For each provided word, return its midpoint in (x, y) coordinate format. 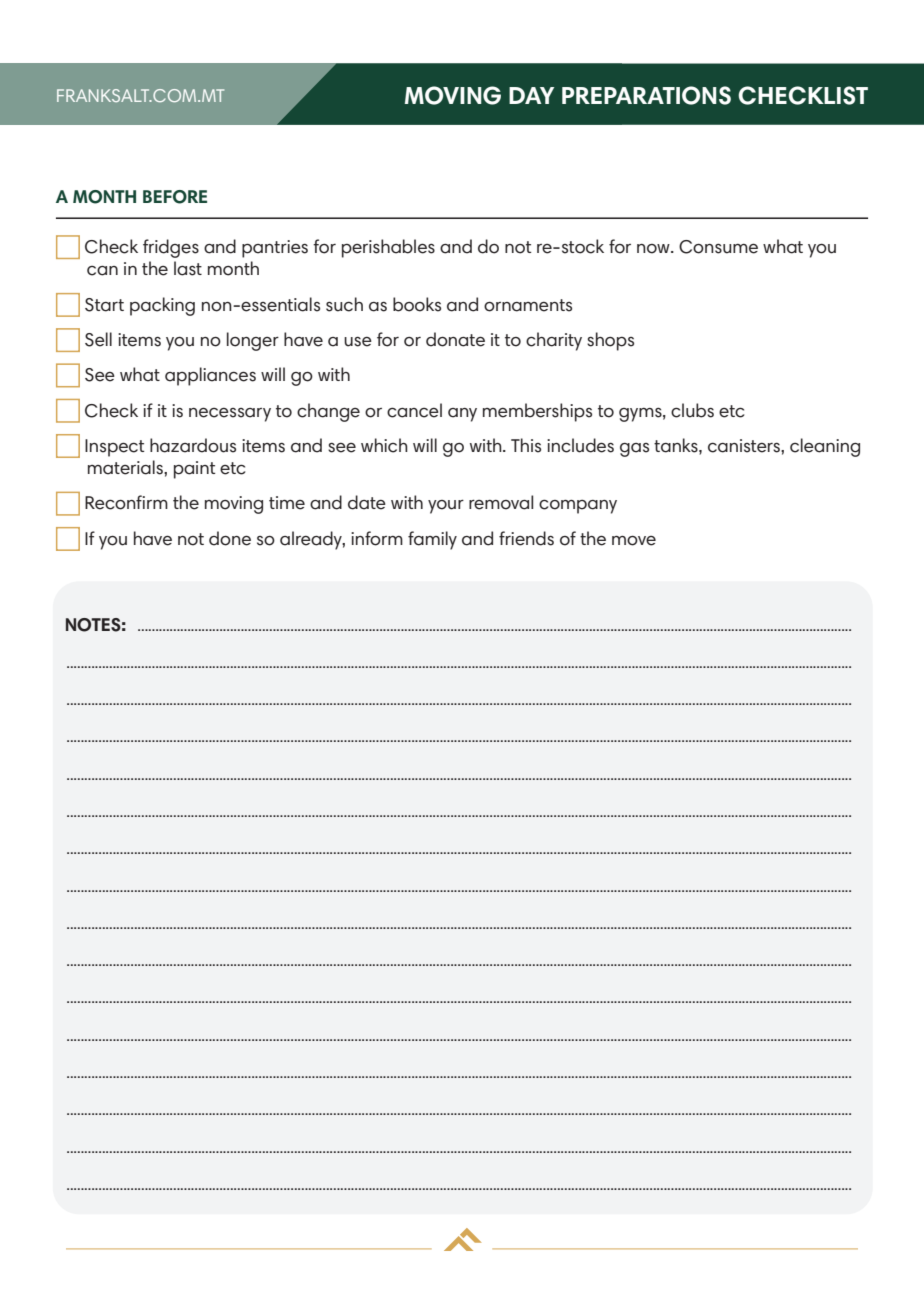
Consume (718, 247)
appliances (210, 376)
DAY (531, 95)
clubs (692, 410)
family (432, 540)
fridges (171, 248)
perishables (388, 248)
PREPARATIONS (646, 95)
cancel (414, 410)
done (230, 538)
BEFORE (175, 197)
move (634, 541)
